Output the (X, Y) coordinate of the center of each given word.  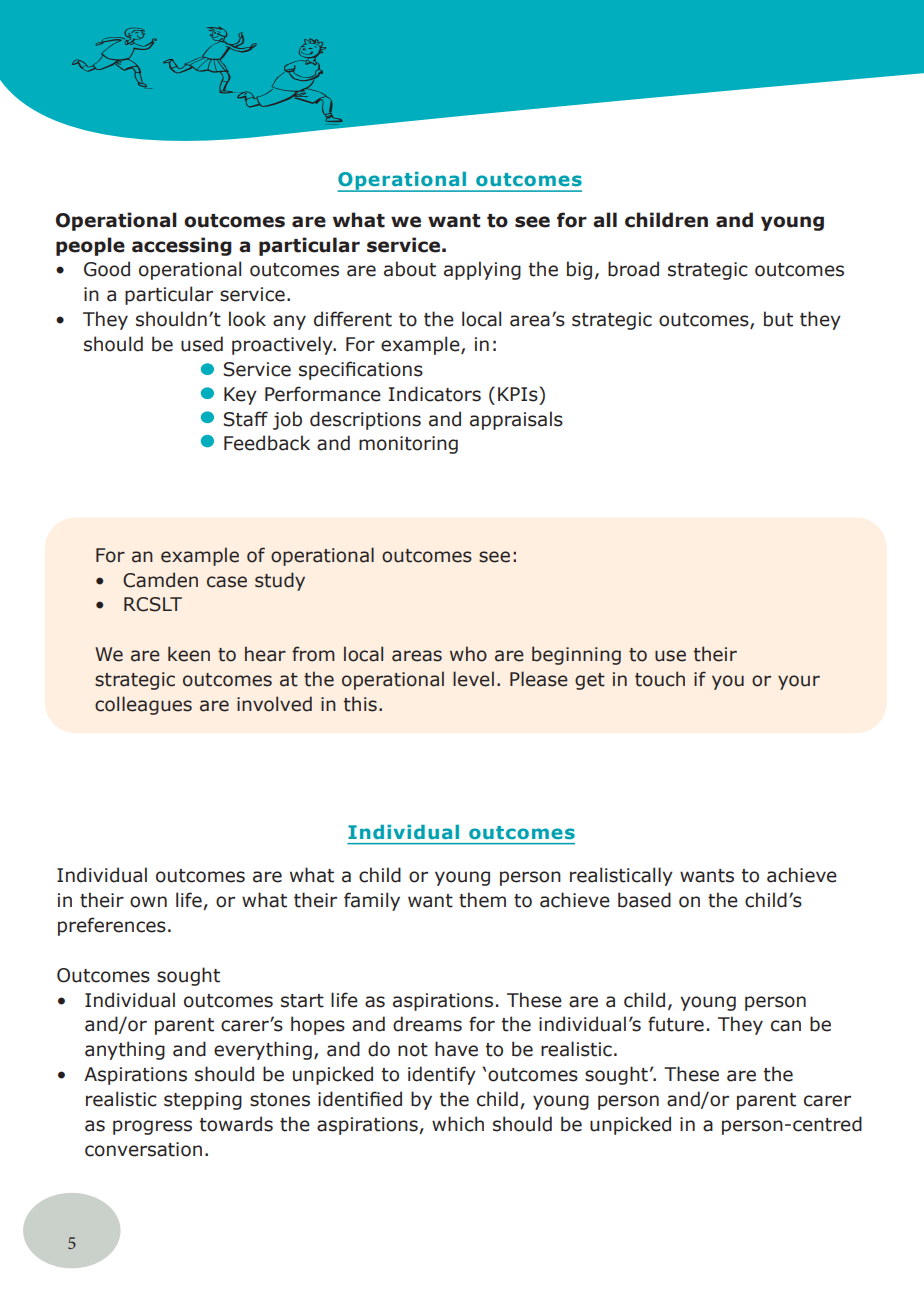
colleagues (143, 705)
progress (152, 1127)
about (410, 269)
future (676, 1024)
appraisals (516, 420)
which (458, 1124)
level (473, 679)
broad (633, 269)
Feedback (267, 443)
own (148, 902)
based (644, 900)
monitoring (408, 445)
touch (660, 679)
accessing (182, 246)
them (482, 900)
